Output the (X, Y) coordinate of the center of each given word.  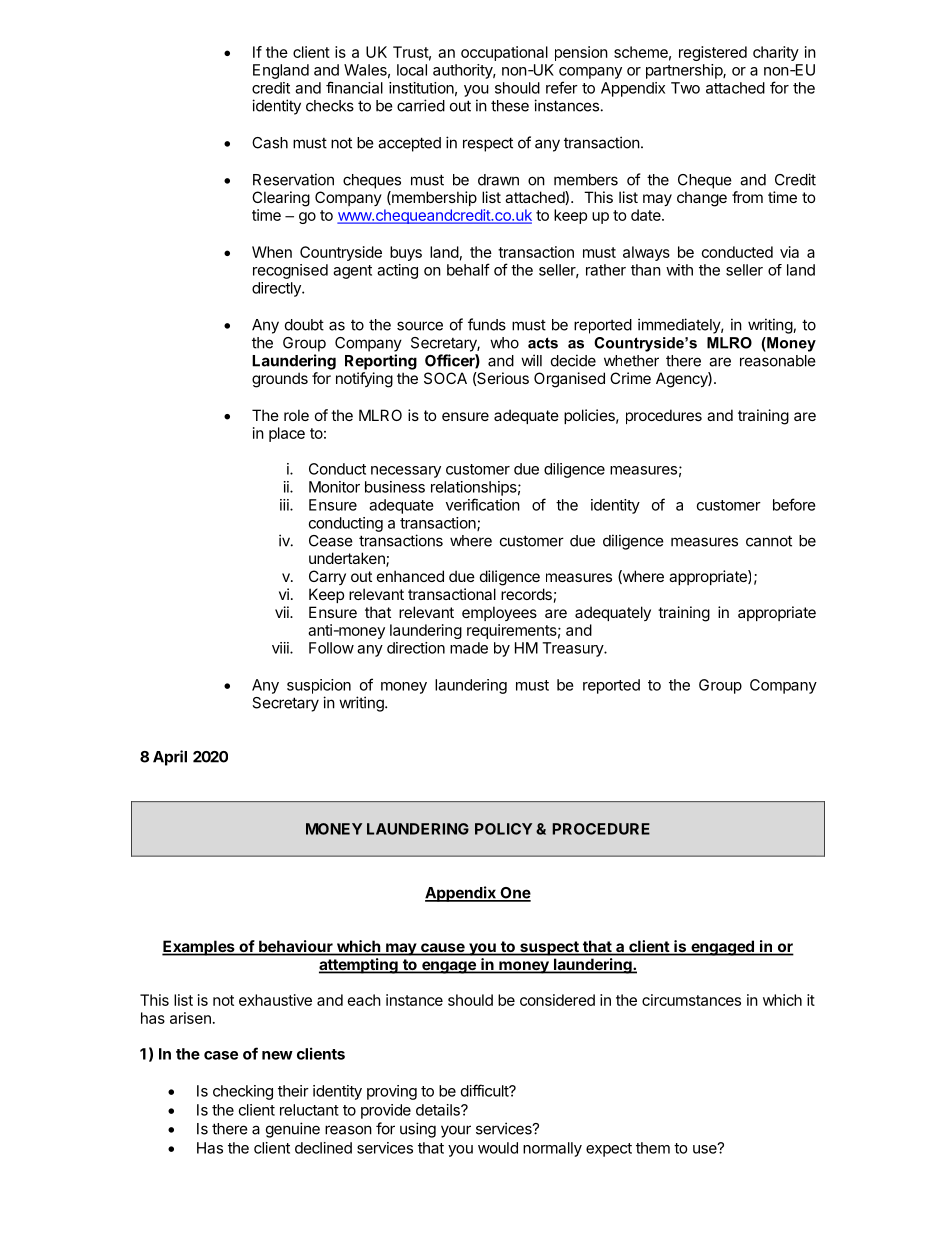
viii (281, 648)
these (510, 106)
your (456, 1131)
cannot (769, 541)
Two (685, 88)
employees (499, 613)
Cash (270, 143)
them (653, 1148)
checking (243, 1092)
